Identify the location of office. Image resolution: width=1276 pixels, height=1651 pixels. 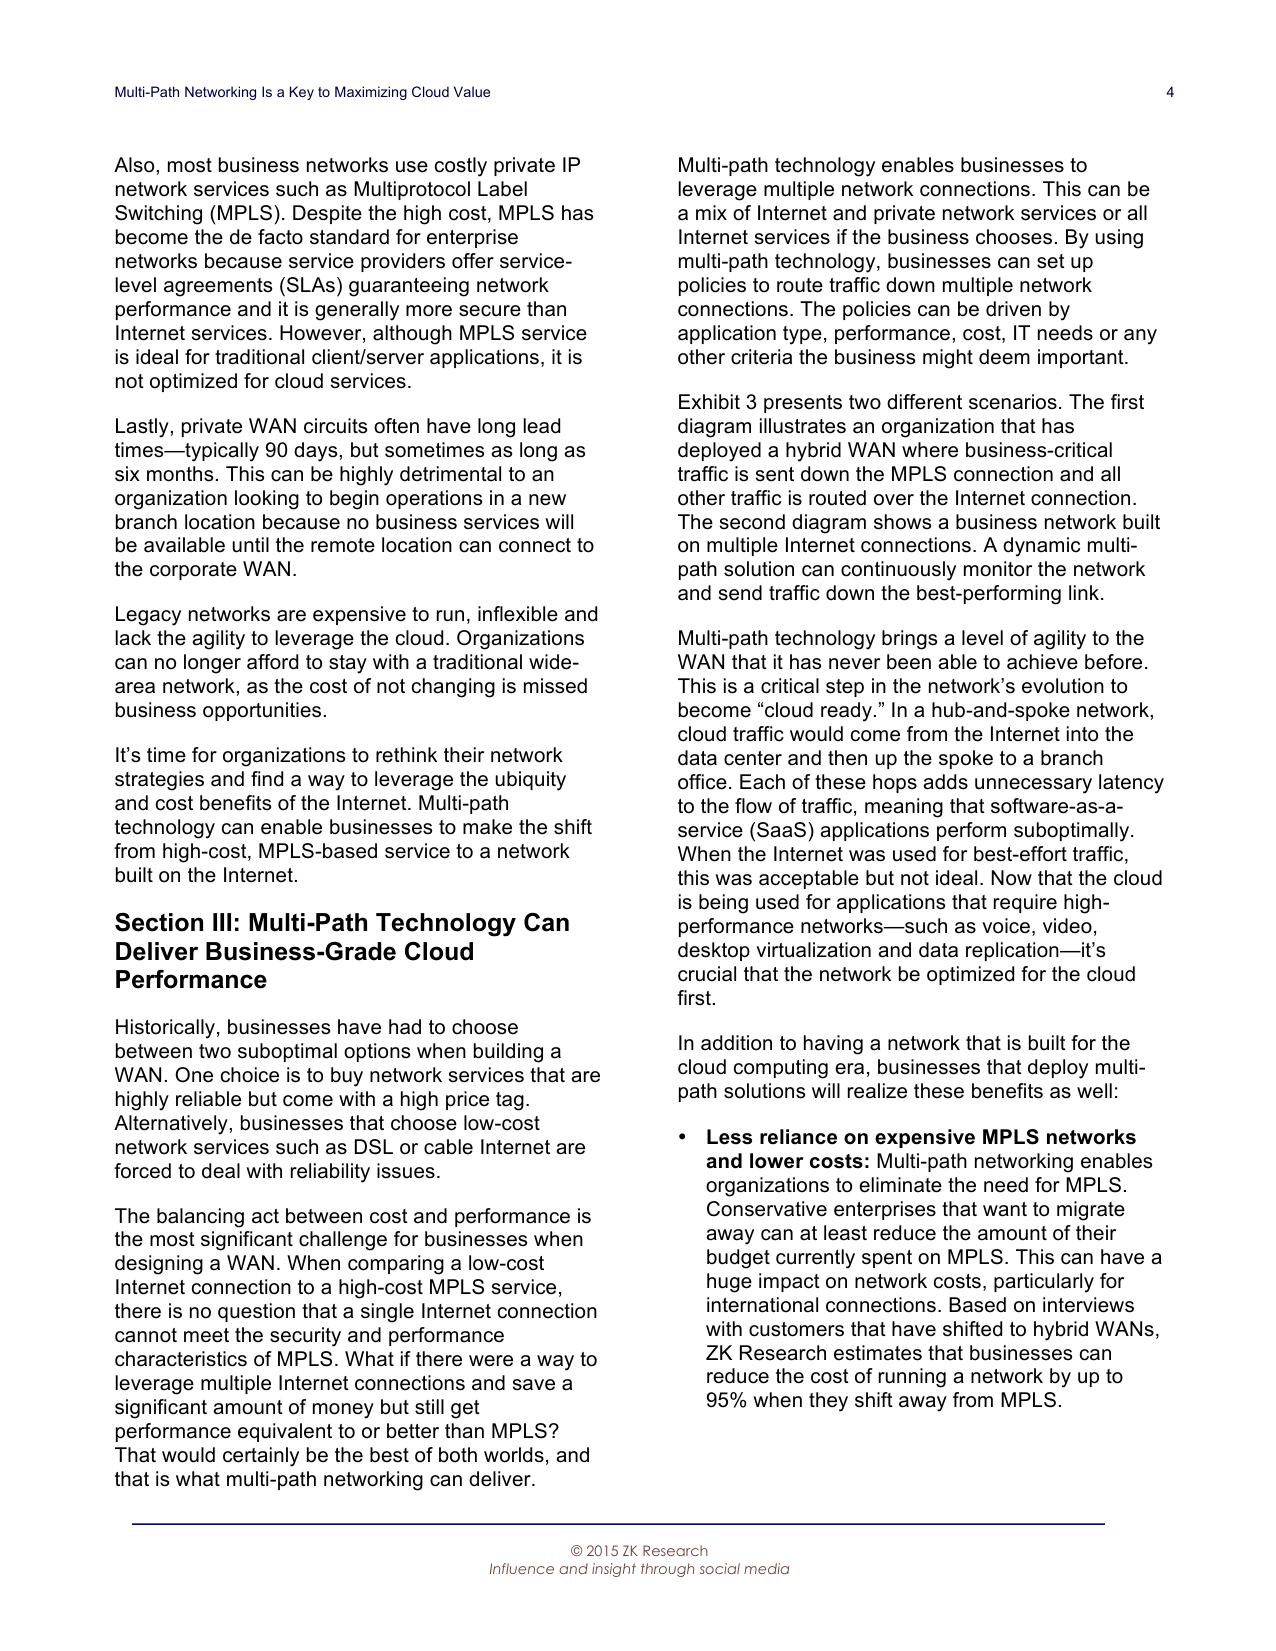
(702, 782).
